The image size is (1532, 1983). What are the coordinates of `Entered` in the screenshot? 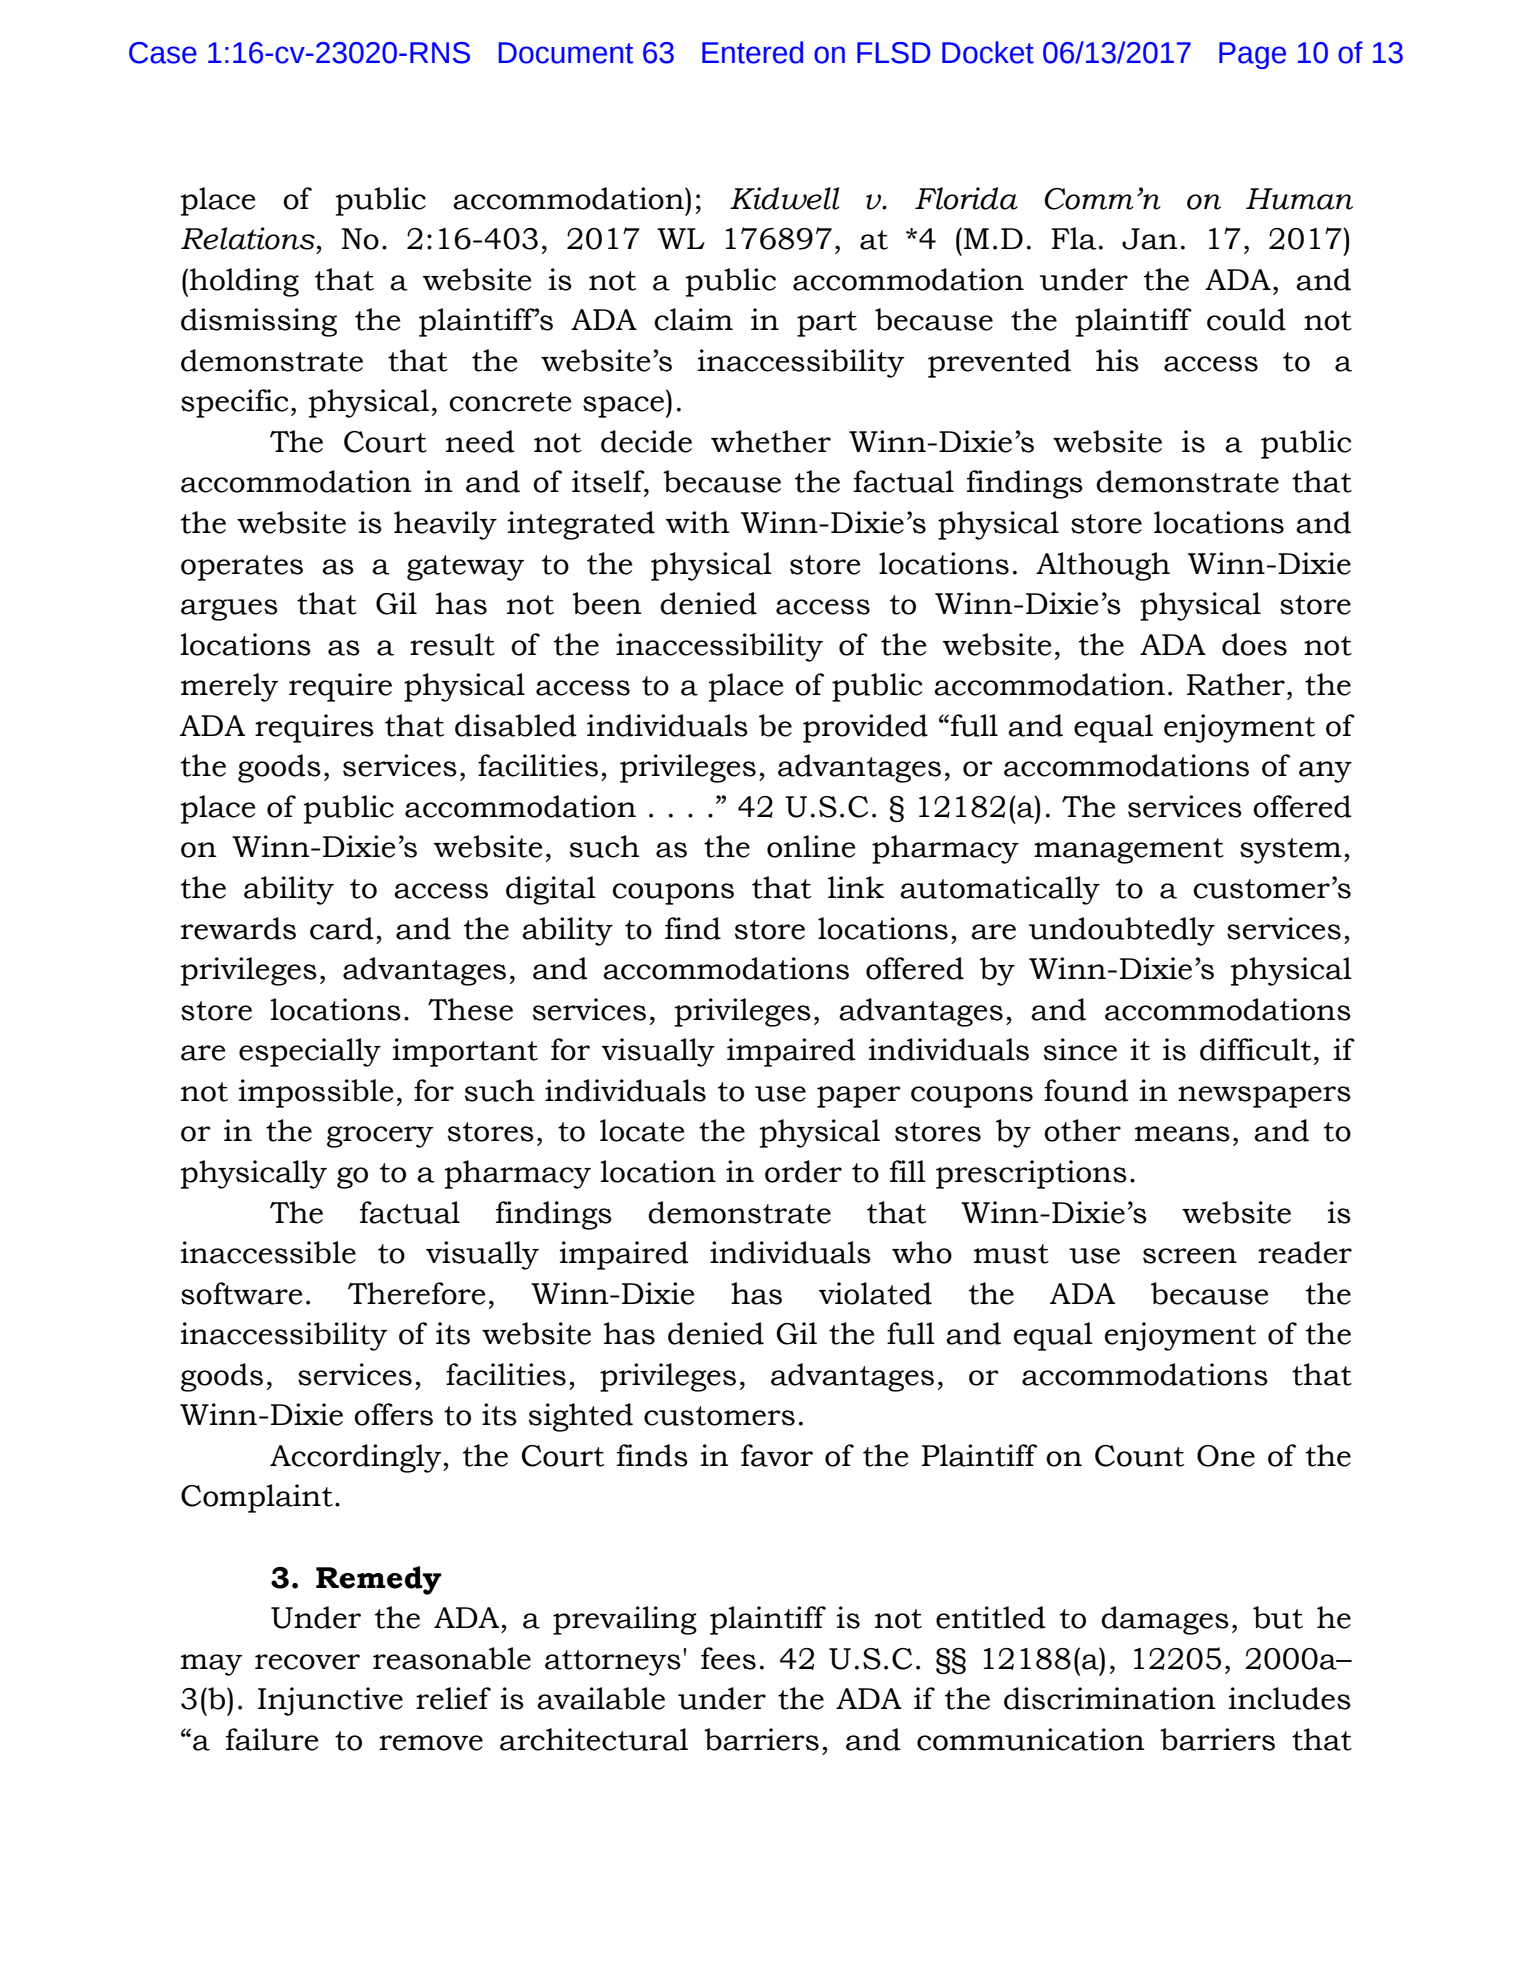 It's located at (752, 52).
